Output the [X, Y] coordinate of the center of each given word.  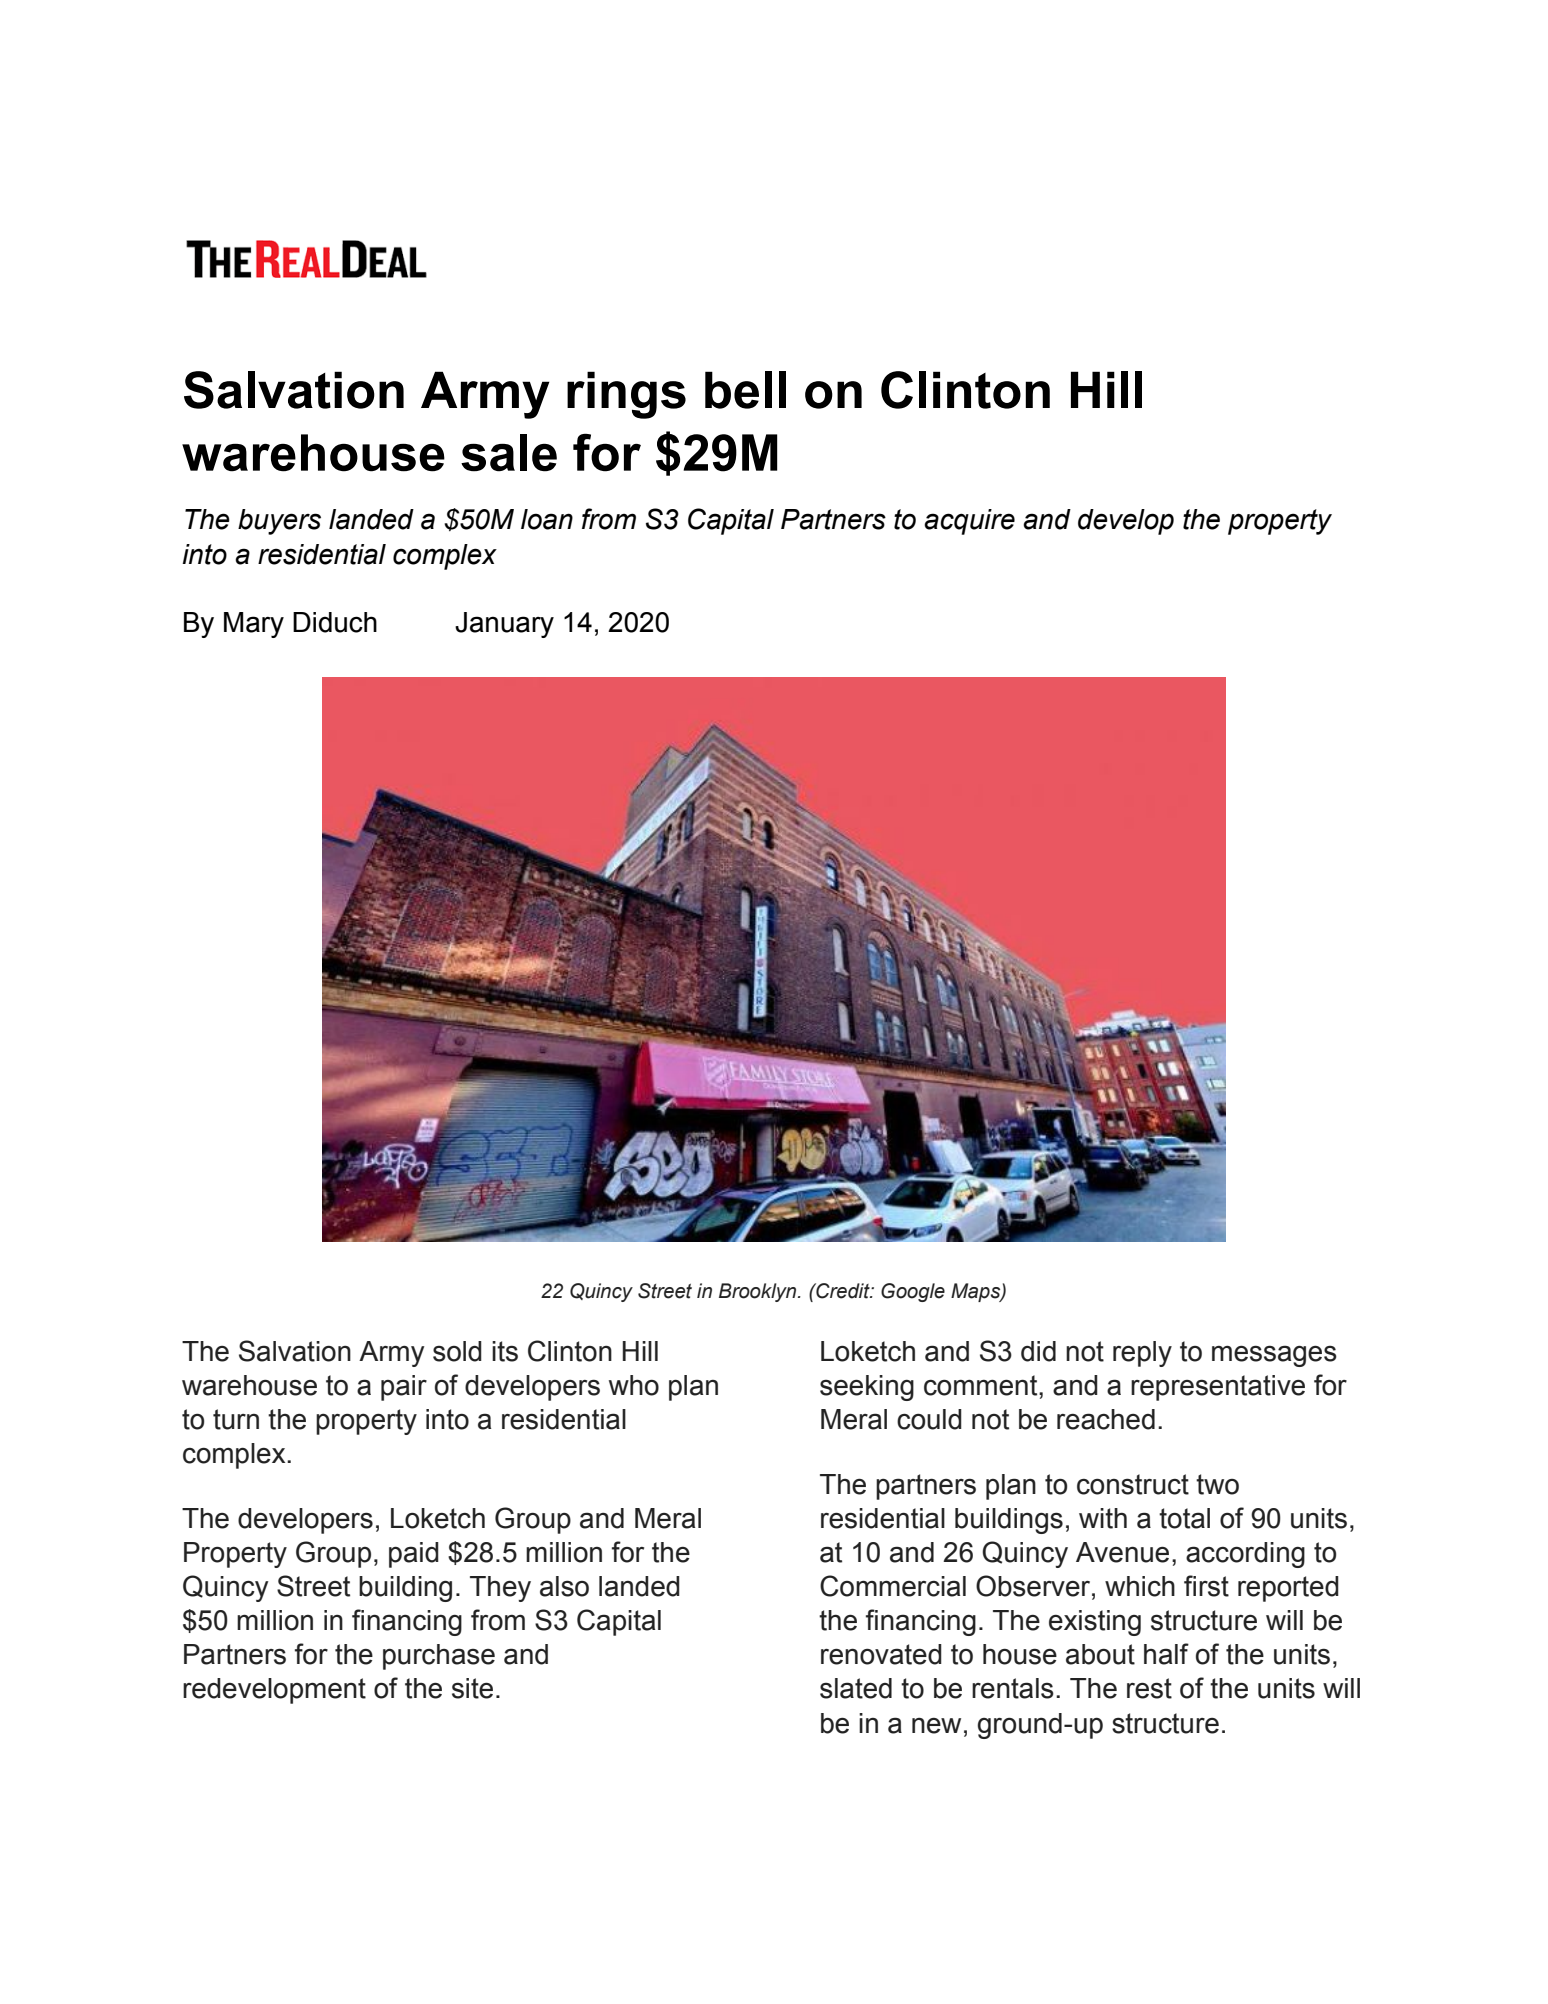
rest [1149, 1688]
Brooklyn [759, 1292]
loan [547, 519]
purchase [439, 1657]
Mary [254, 625]
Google [913, 1292]
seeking [867, 1388]
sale [509, 453]
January [504, 625]
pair [404, 1388]
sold [457, 1351]
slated [856, 1688]
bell [745, 390]
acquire [969, 522]
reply [1142, 1354]
